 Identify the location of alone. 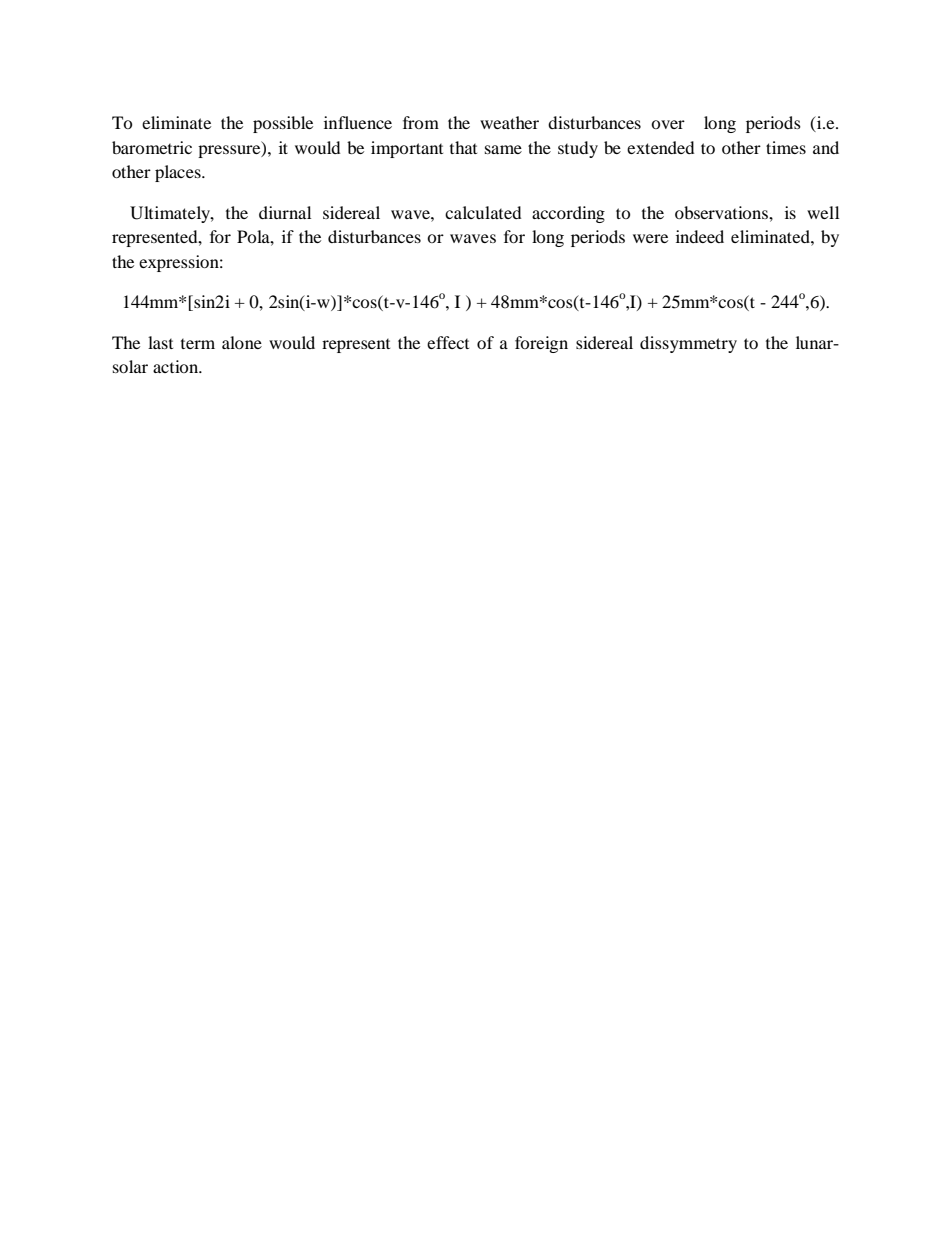
(242, 342).
